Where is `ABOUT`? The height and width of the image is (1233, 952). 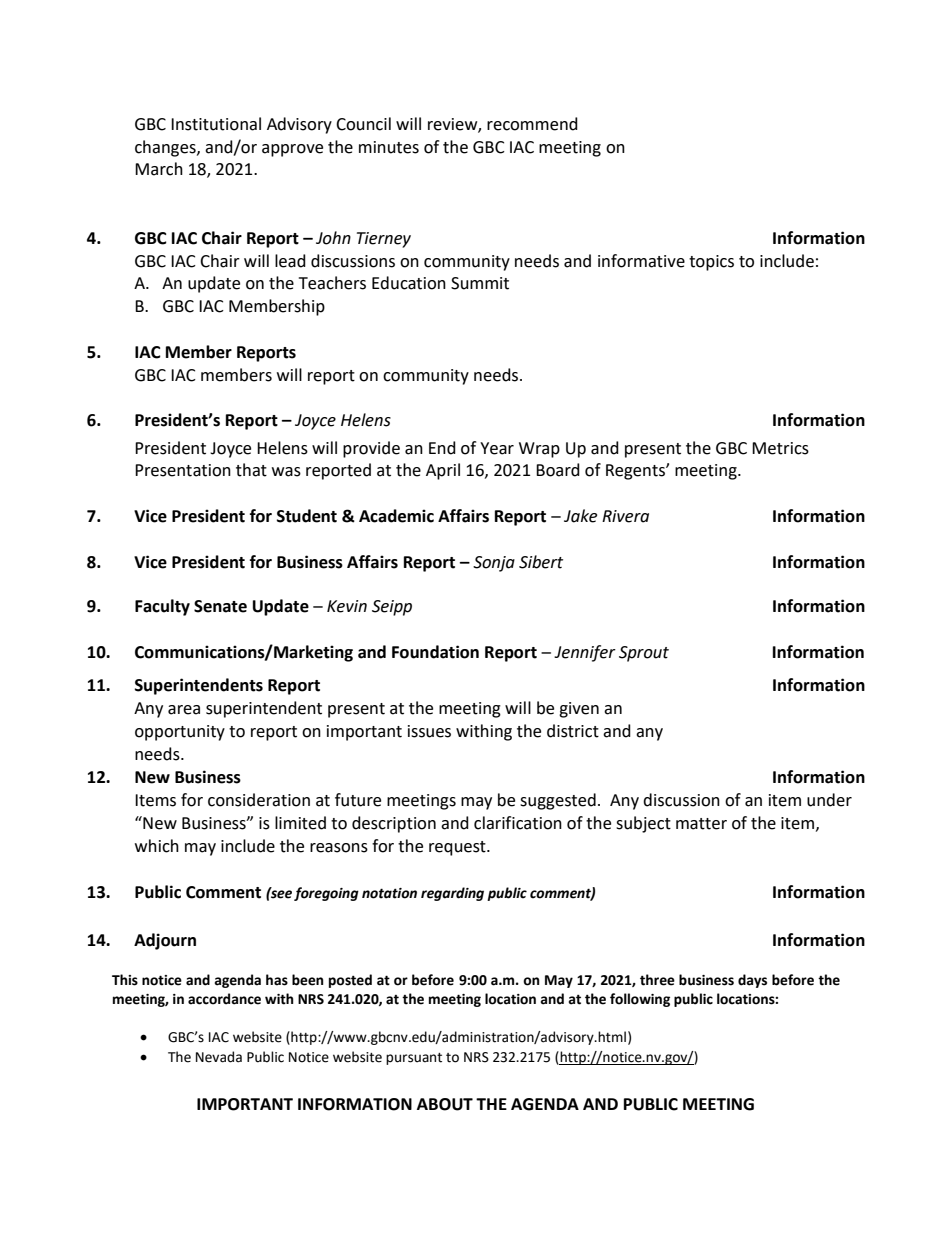
ABOUT is located at coordinates (445, 1104).
